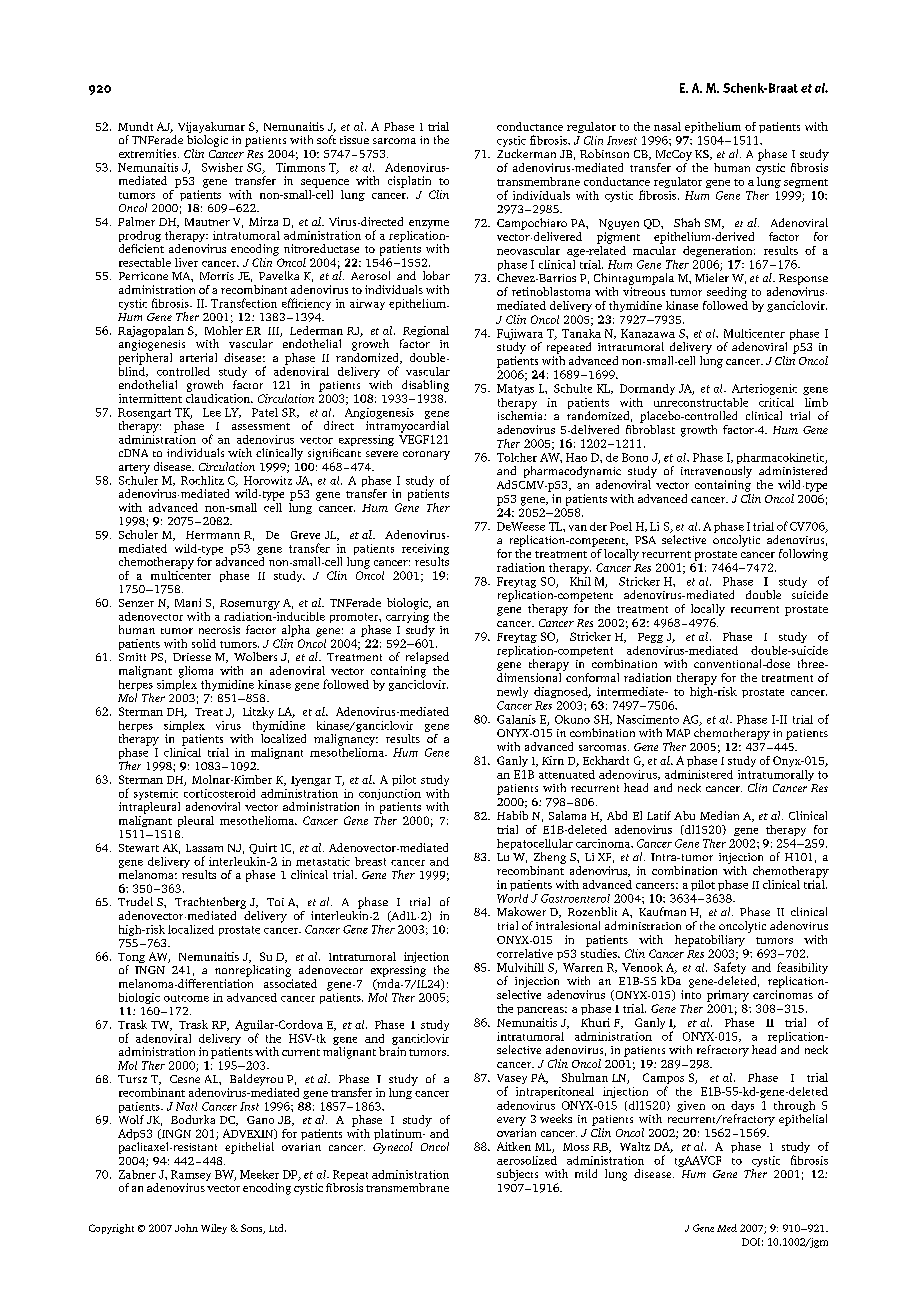 The image size is (911, 1316). I want to click on glioma, so click(196, 672).
